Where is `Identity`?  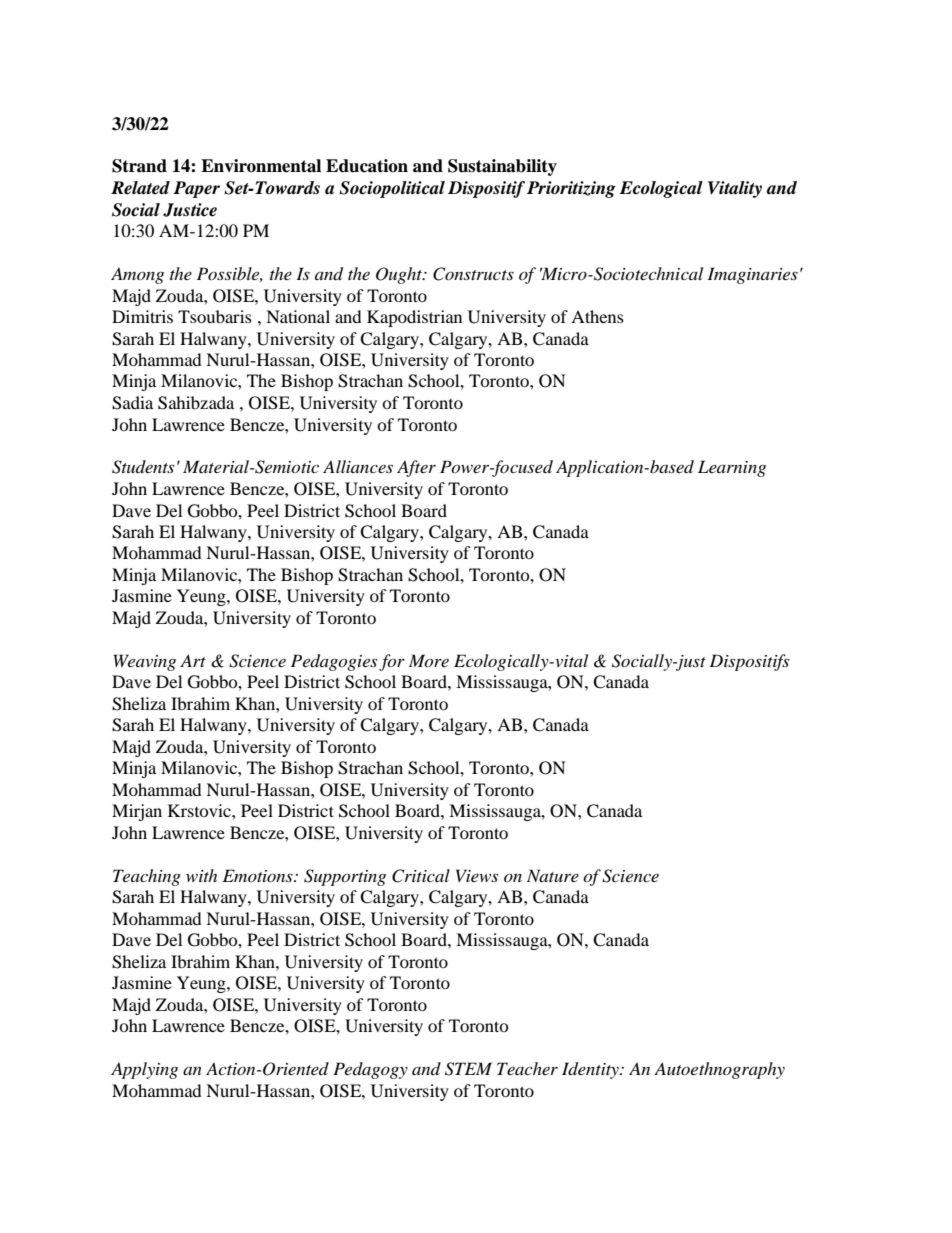
Identity is located at coordinates (591, 1070).
